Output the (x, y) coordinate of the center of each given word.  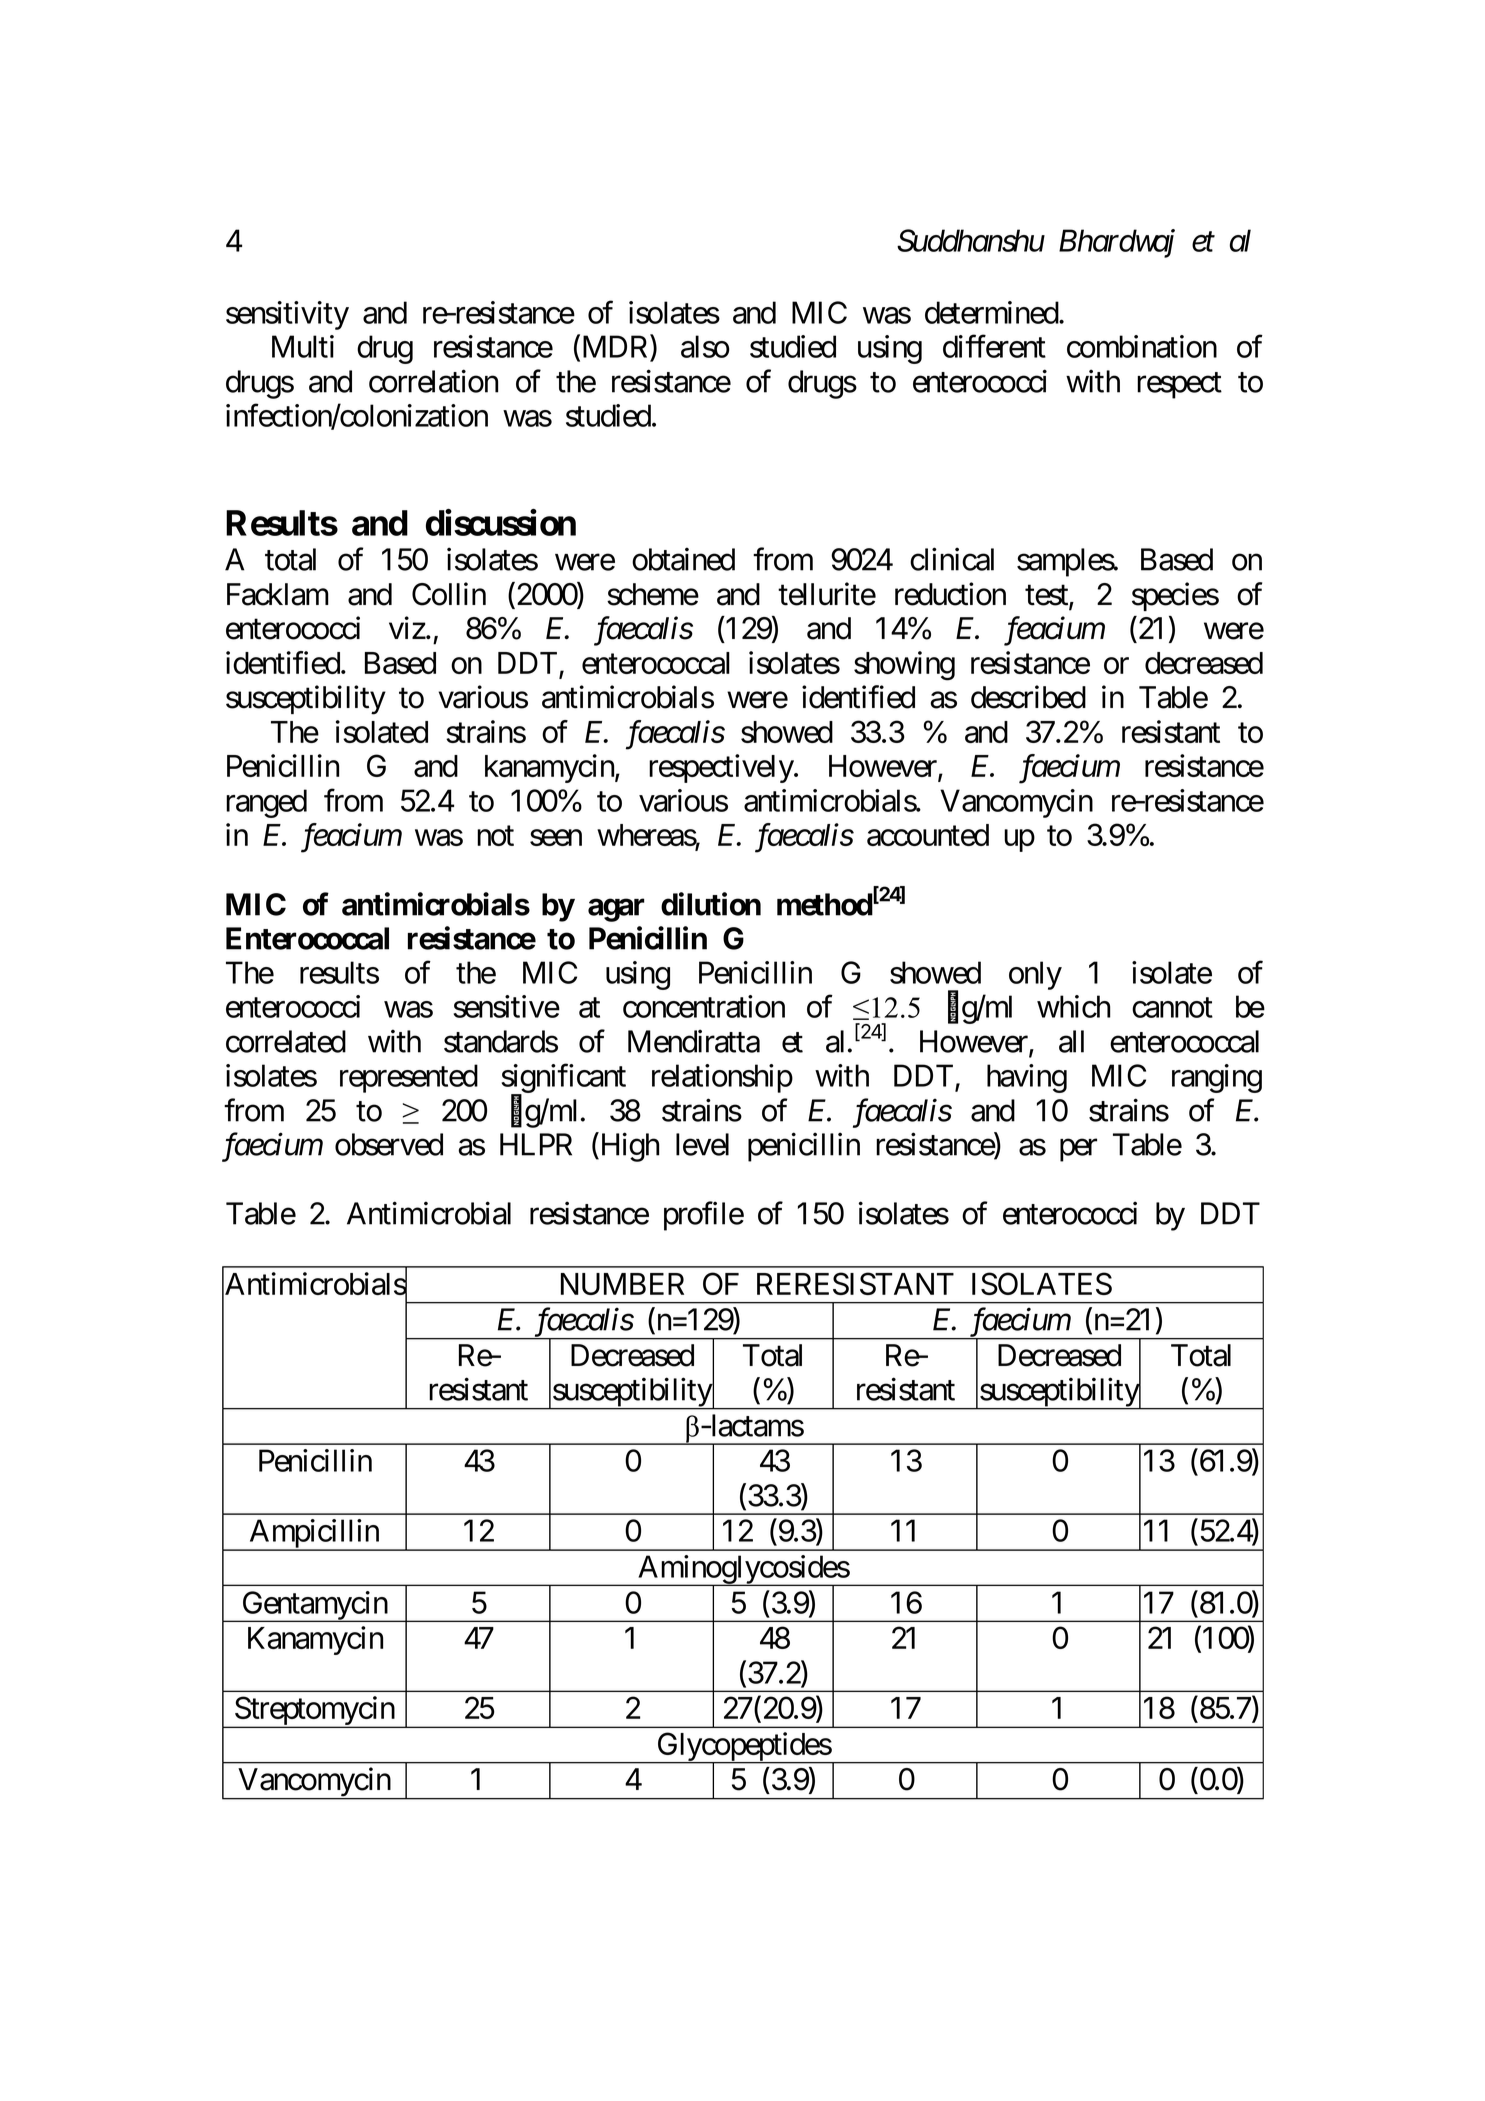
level (702, 1144)
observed (389, 1144)
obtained (683, 559)
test (1047, 596)
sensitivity (287, 315)
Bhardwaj (1117, 243)
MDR (615, 347)
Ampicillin (314, 1535)
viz (407, 627)
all (1071, 1041)
